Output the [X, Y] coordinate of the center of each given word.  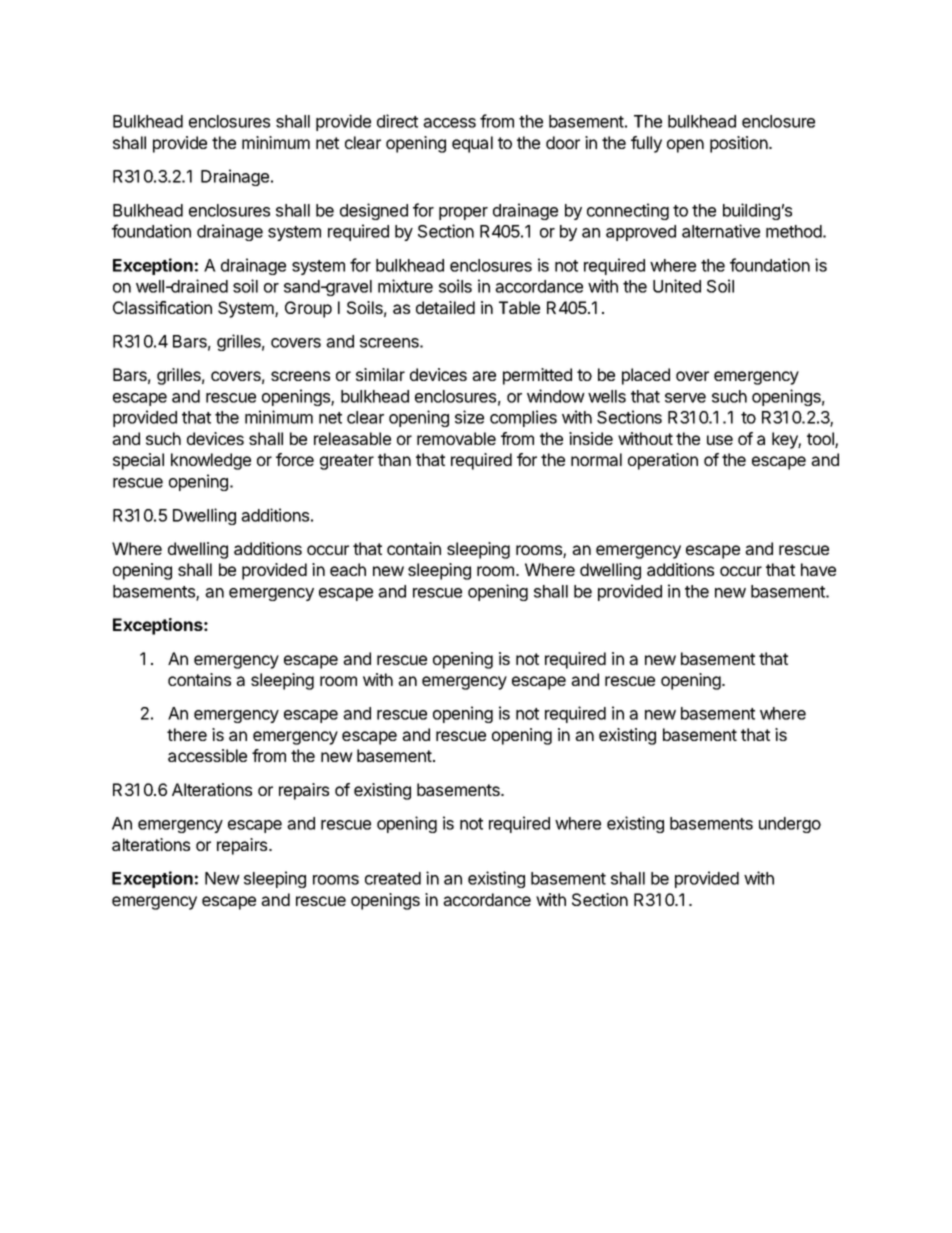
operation [663, 461]
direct [397, 121]
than [394, 459]
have [818, 569]
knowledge [211, 461]
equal [472, 144]
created [393, 878]
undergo [790, 825]
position [740, 144]
